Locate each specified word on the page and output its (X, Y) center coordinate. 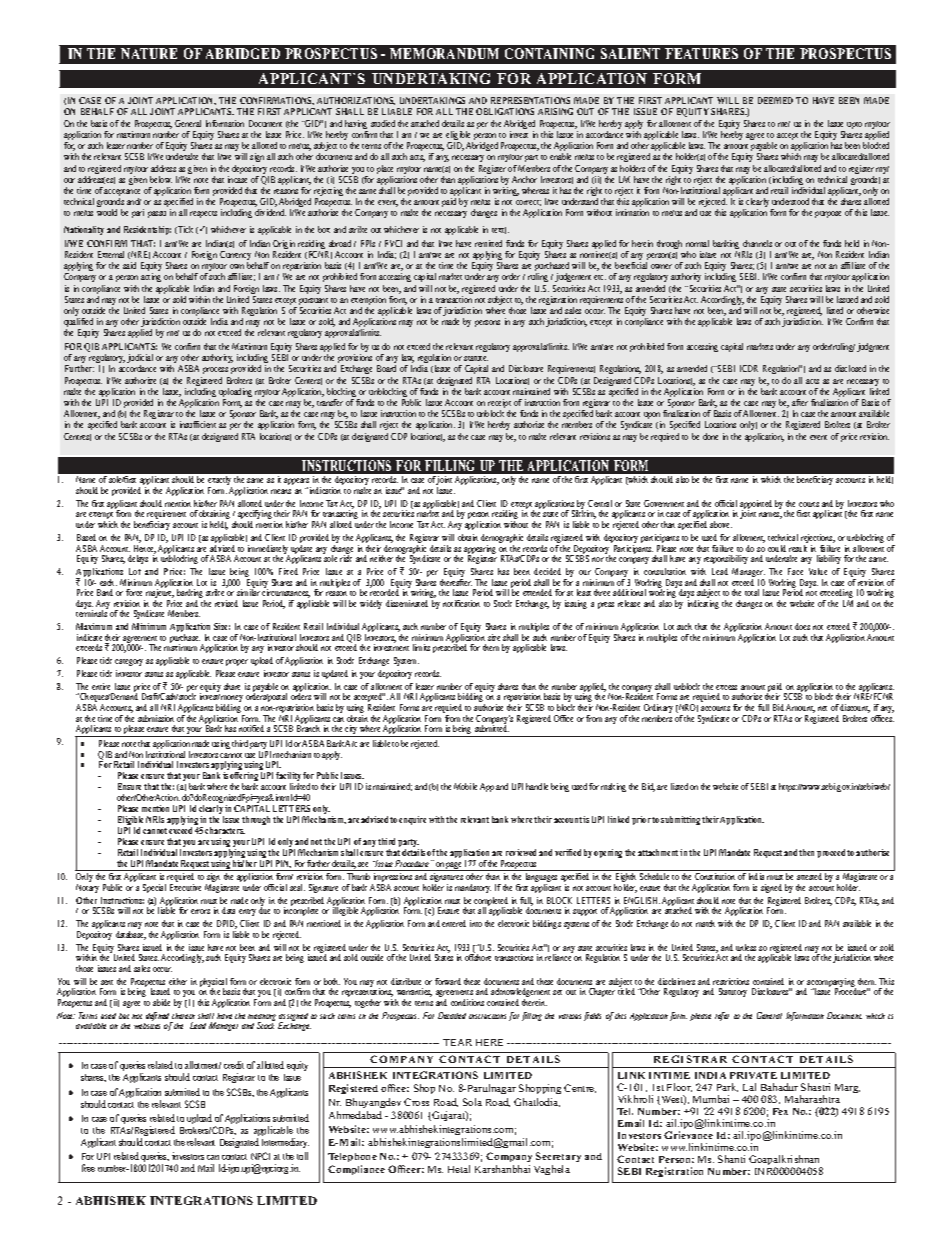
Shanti (731, 1159)
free (88, 1168)
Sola (472, 1102)
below (161, 179)
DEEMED (775, 100)
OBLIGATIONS (505, 111)
